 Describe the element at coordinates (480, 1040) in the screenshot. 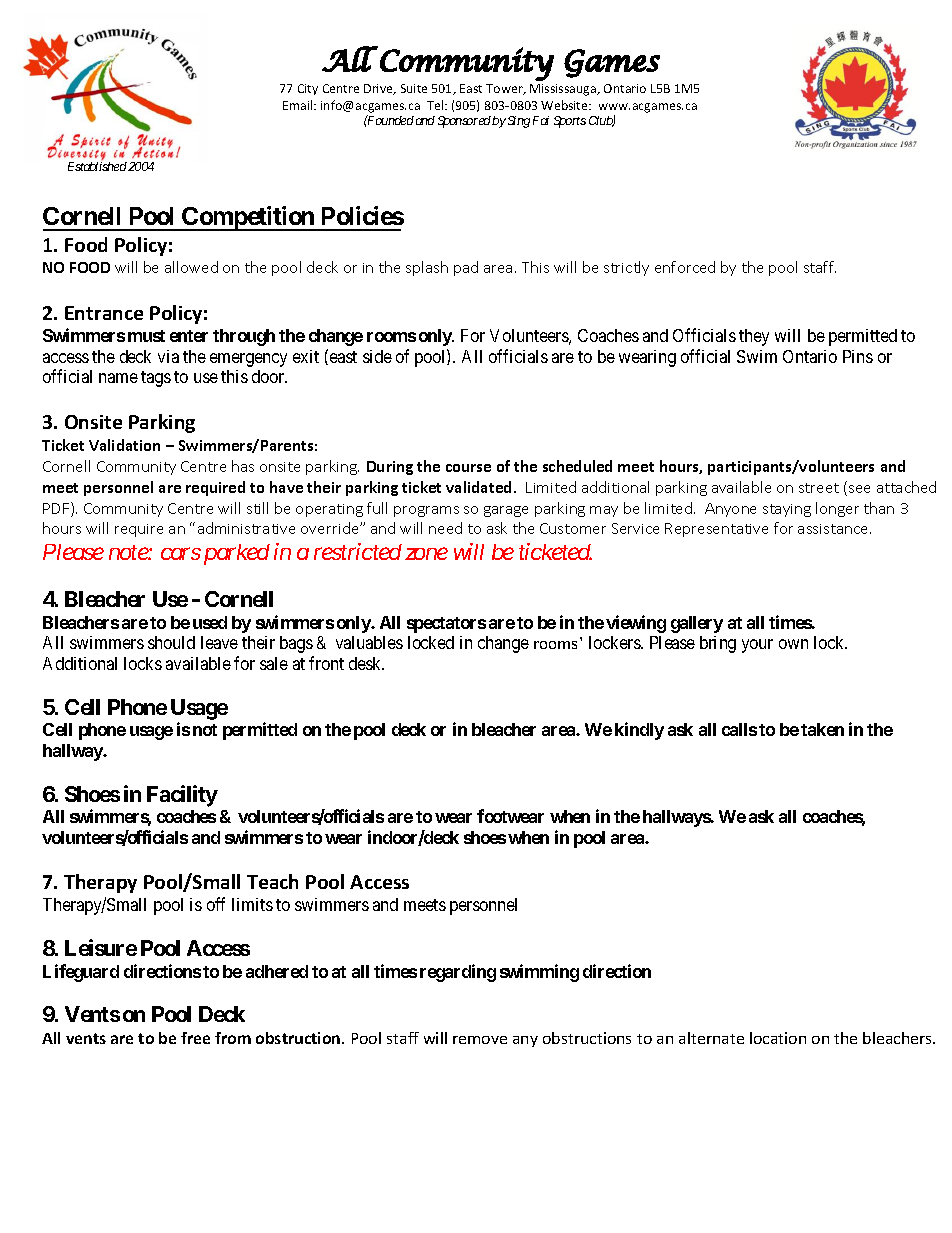

I see `remove` at that location.
